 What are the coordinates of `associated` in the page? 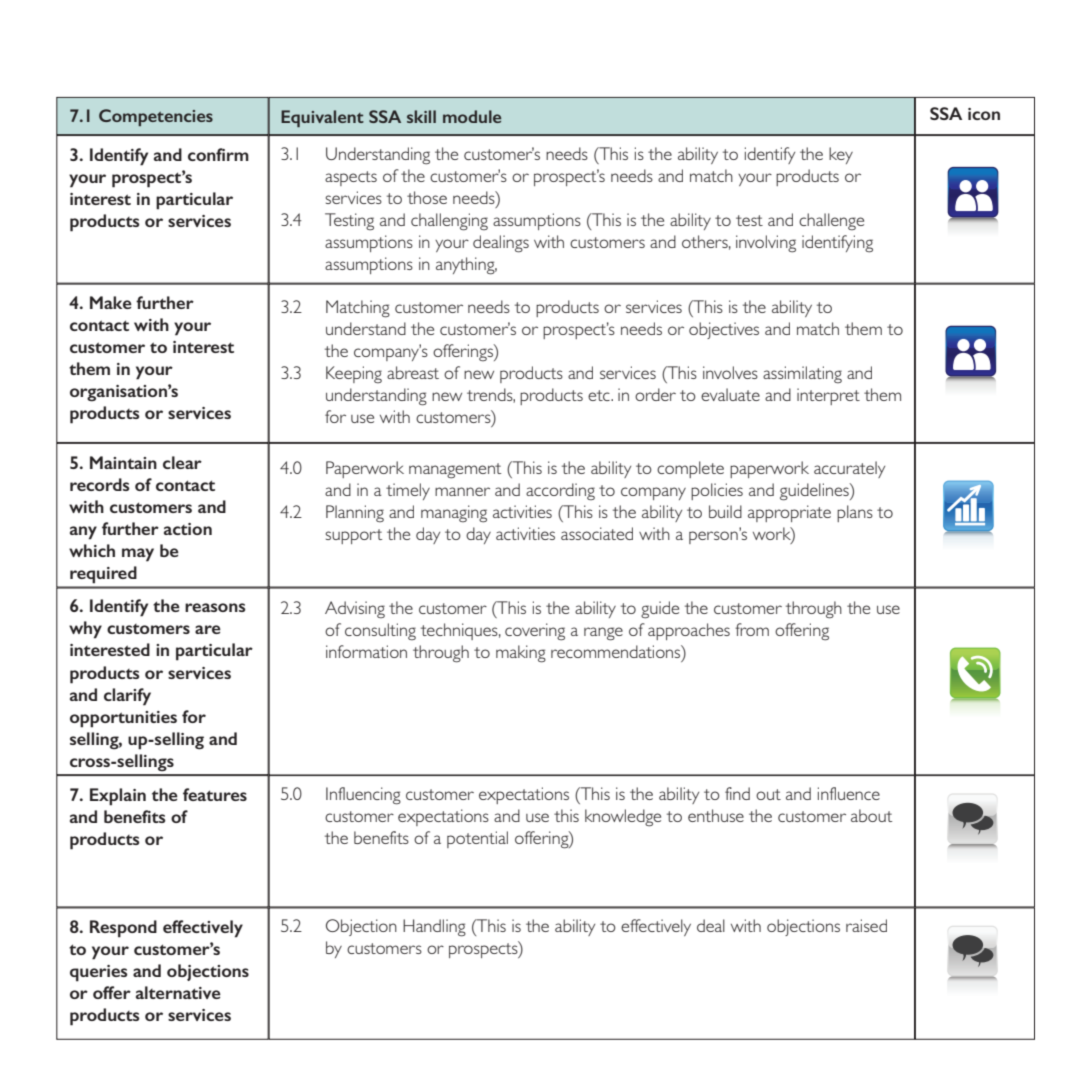 It's located at (597, 533).
